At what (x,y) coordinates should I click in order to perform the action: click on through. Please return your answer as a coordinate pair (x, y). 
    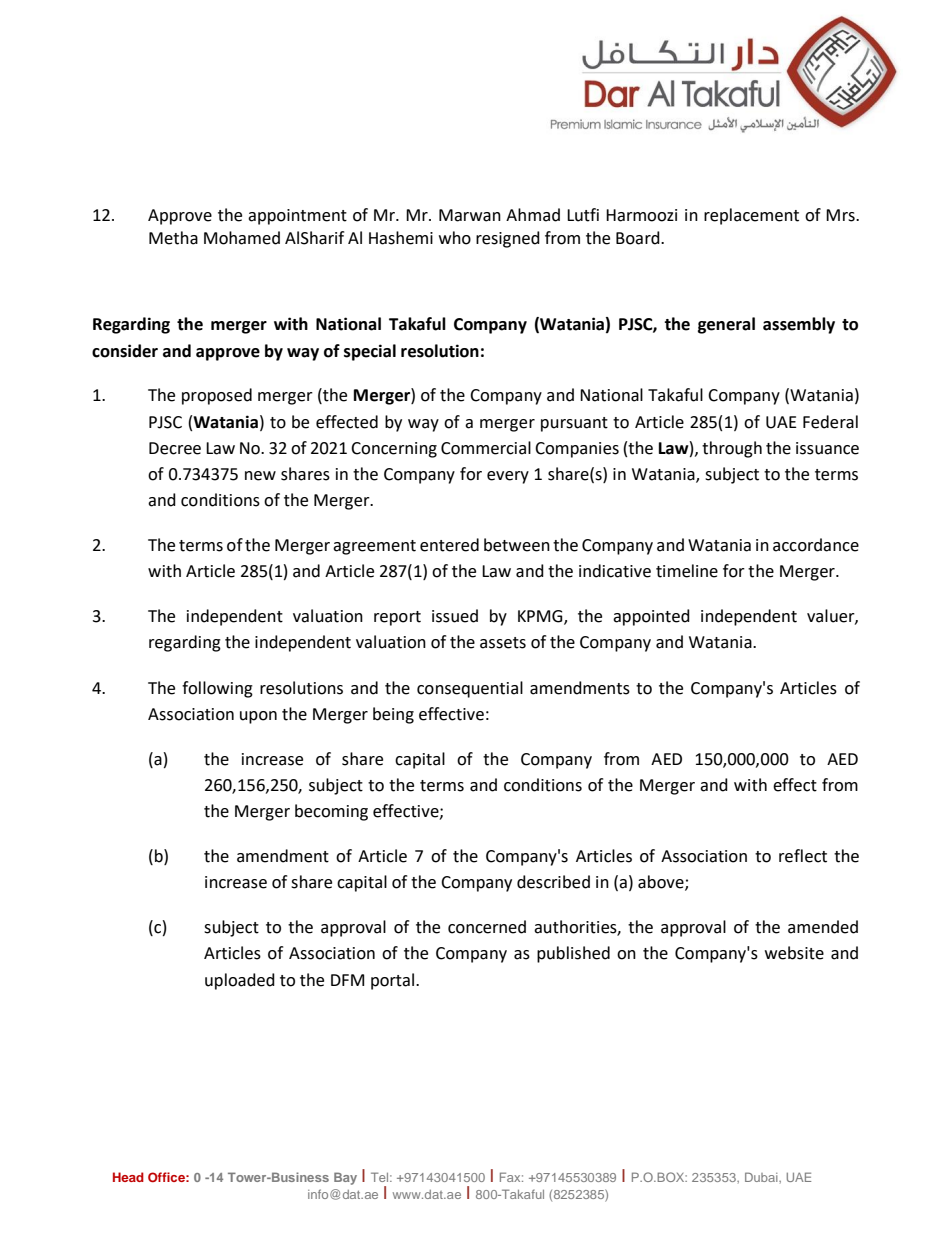
    Looking at the image, I should click on (732, 449).
